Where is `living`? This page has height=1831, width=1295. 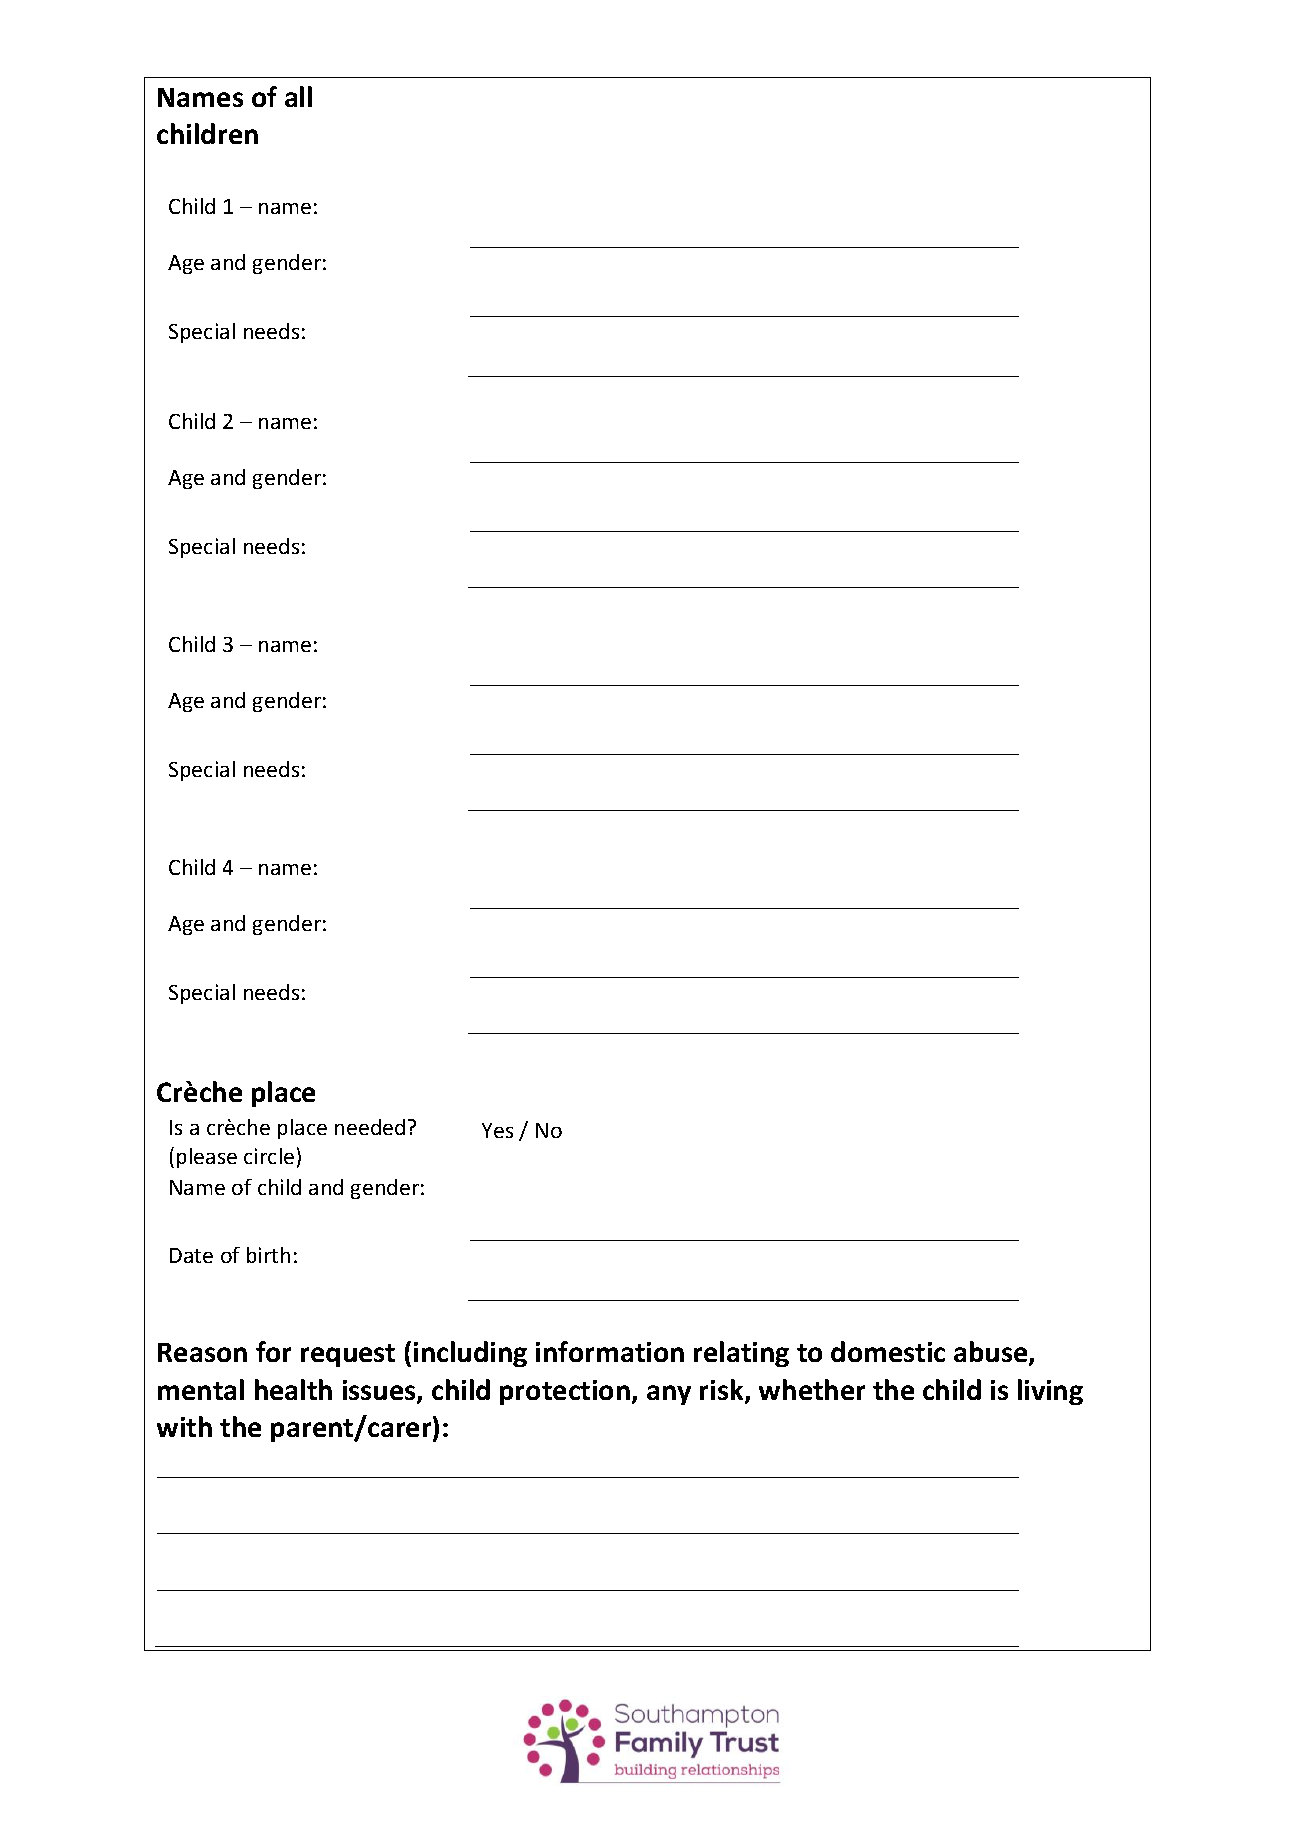
living is located at coordinates (1050, 1392).
